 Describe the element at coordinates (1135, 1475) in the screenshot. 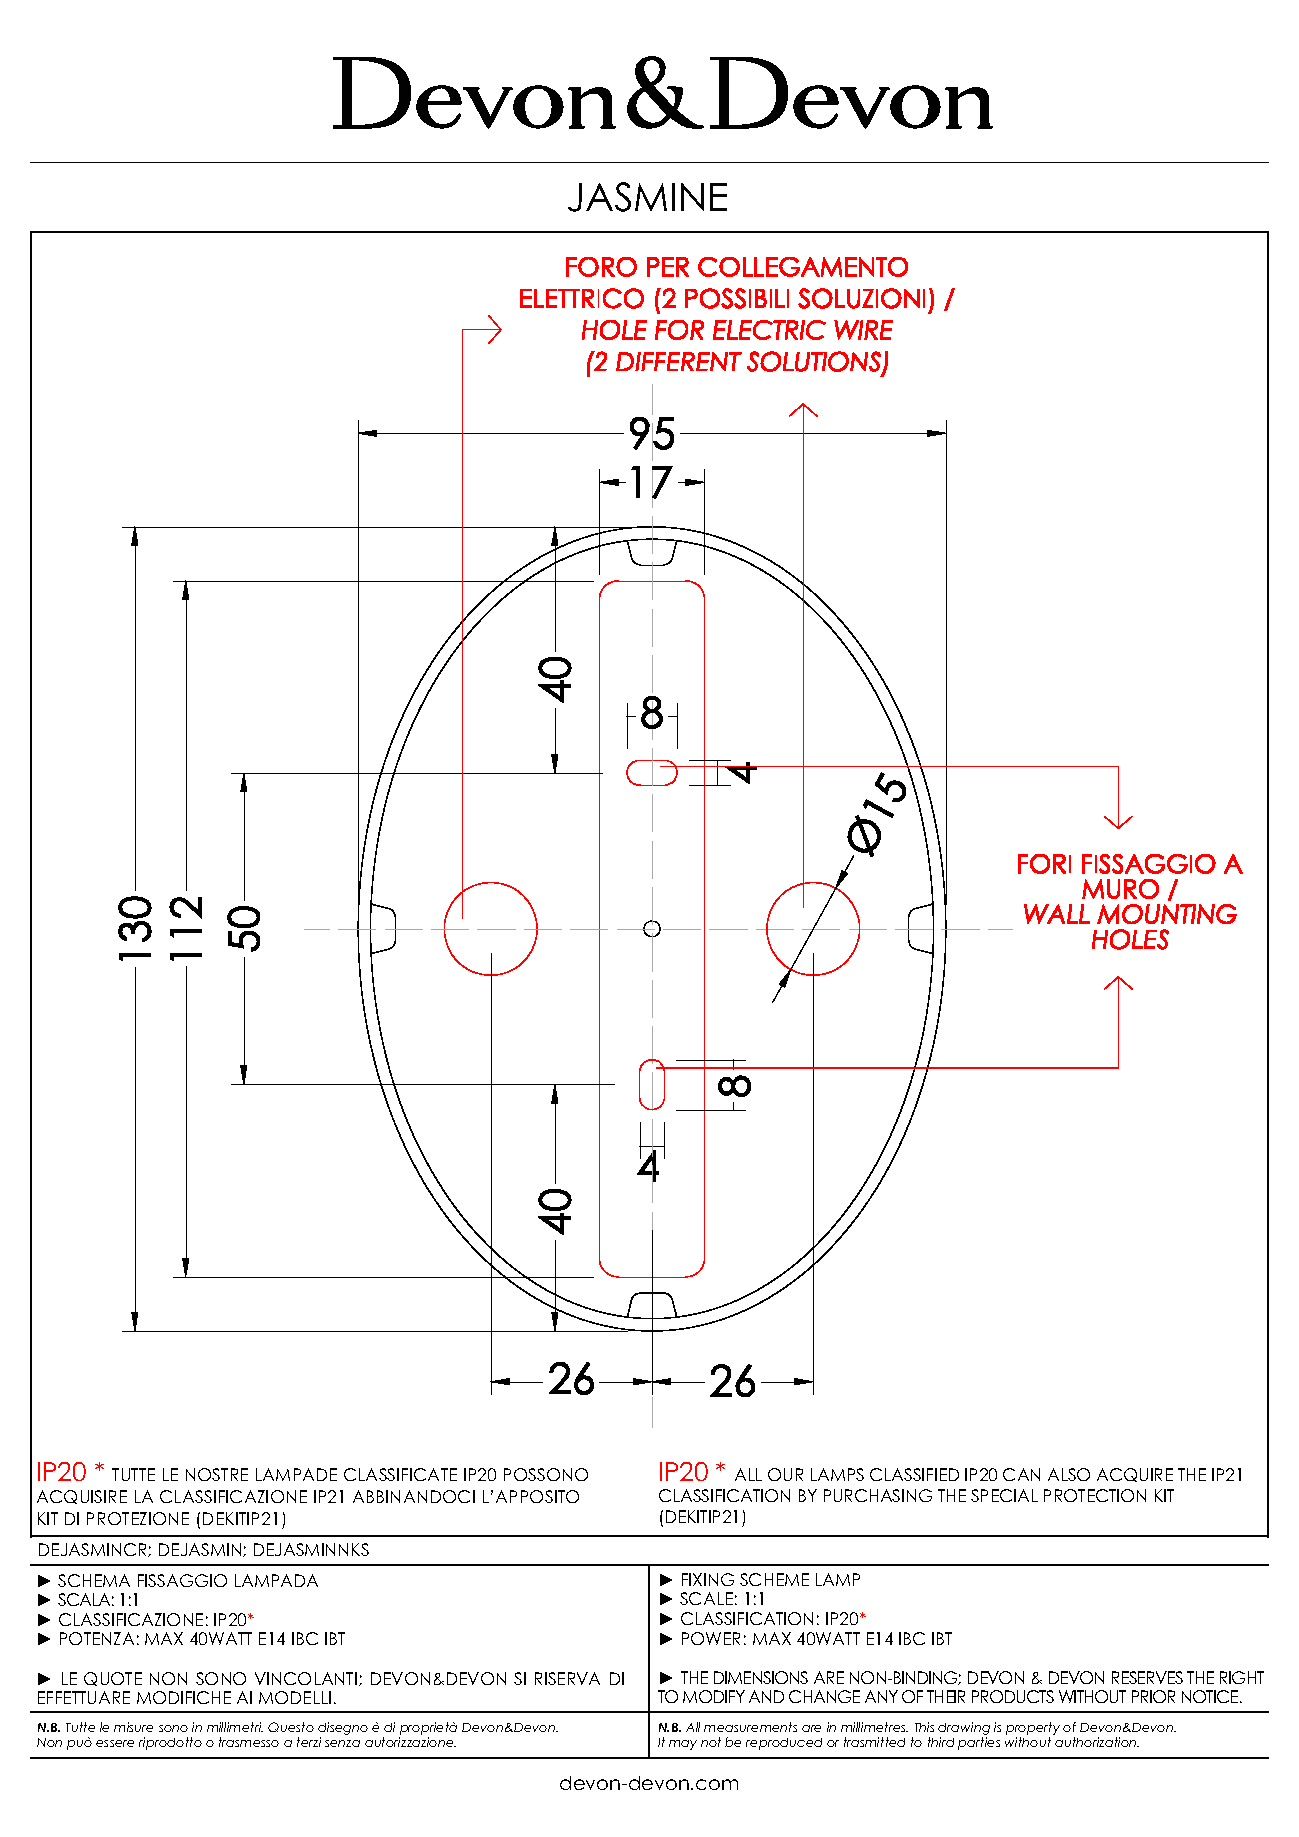

I see `ACQUIRE` at that location.
